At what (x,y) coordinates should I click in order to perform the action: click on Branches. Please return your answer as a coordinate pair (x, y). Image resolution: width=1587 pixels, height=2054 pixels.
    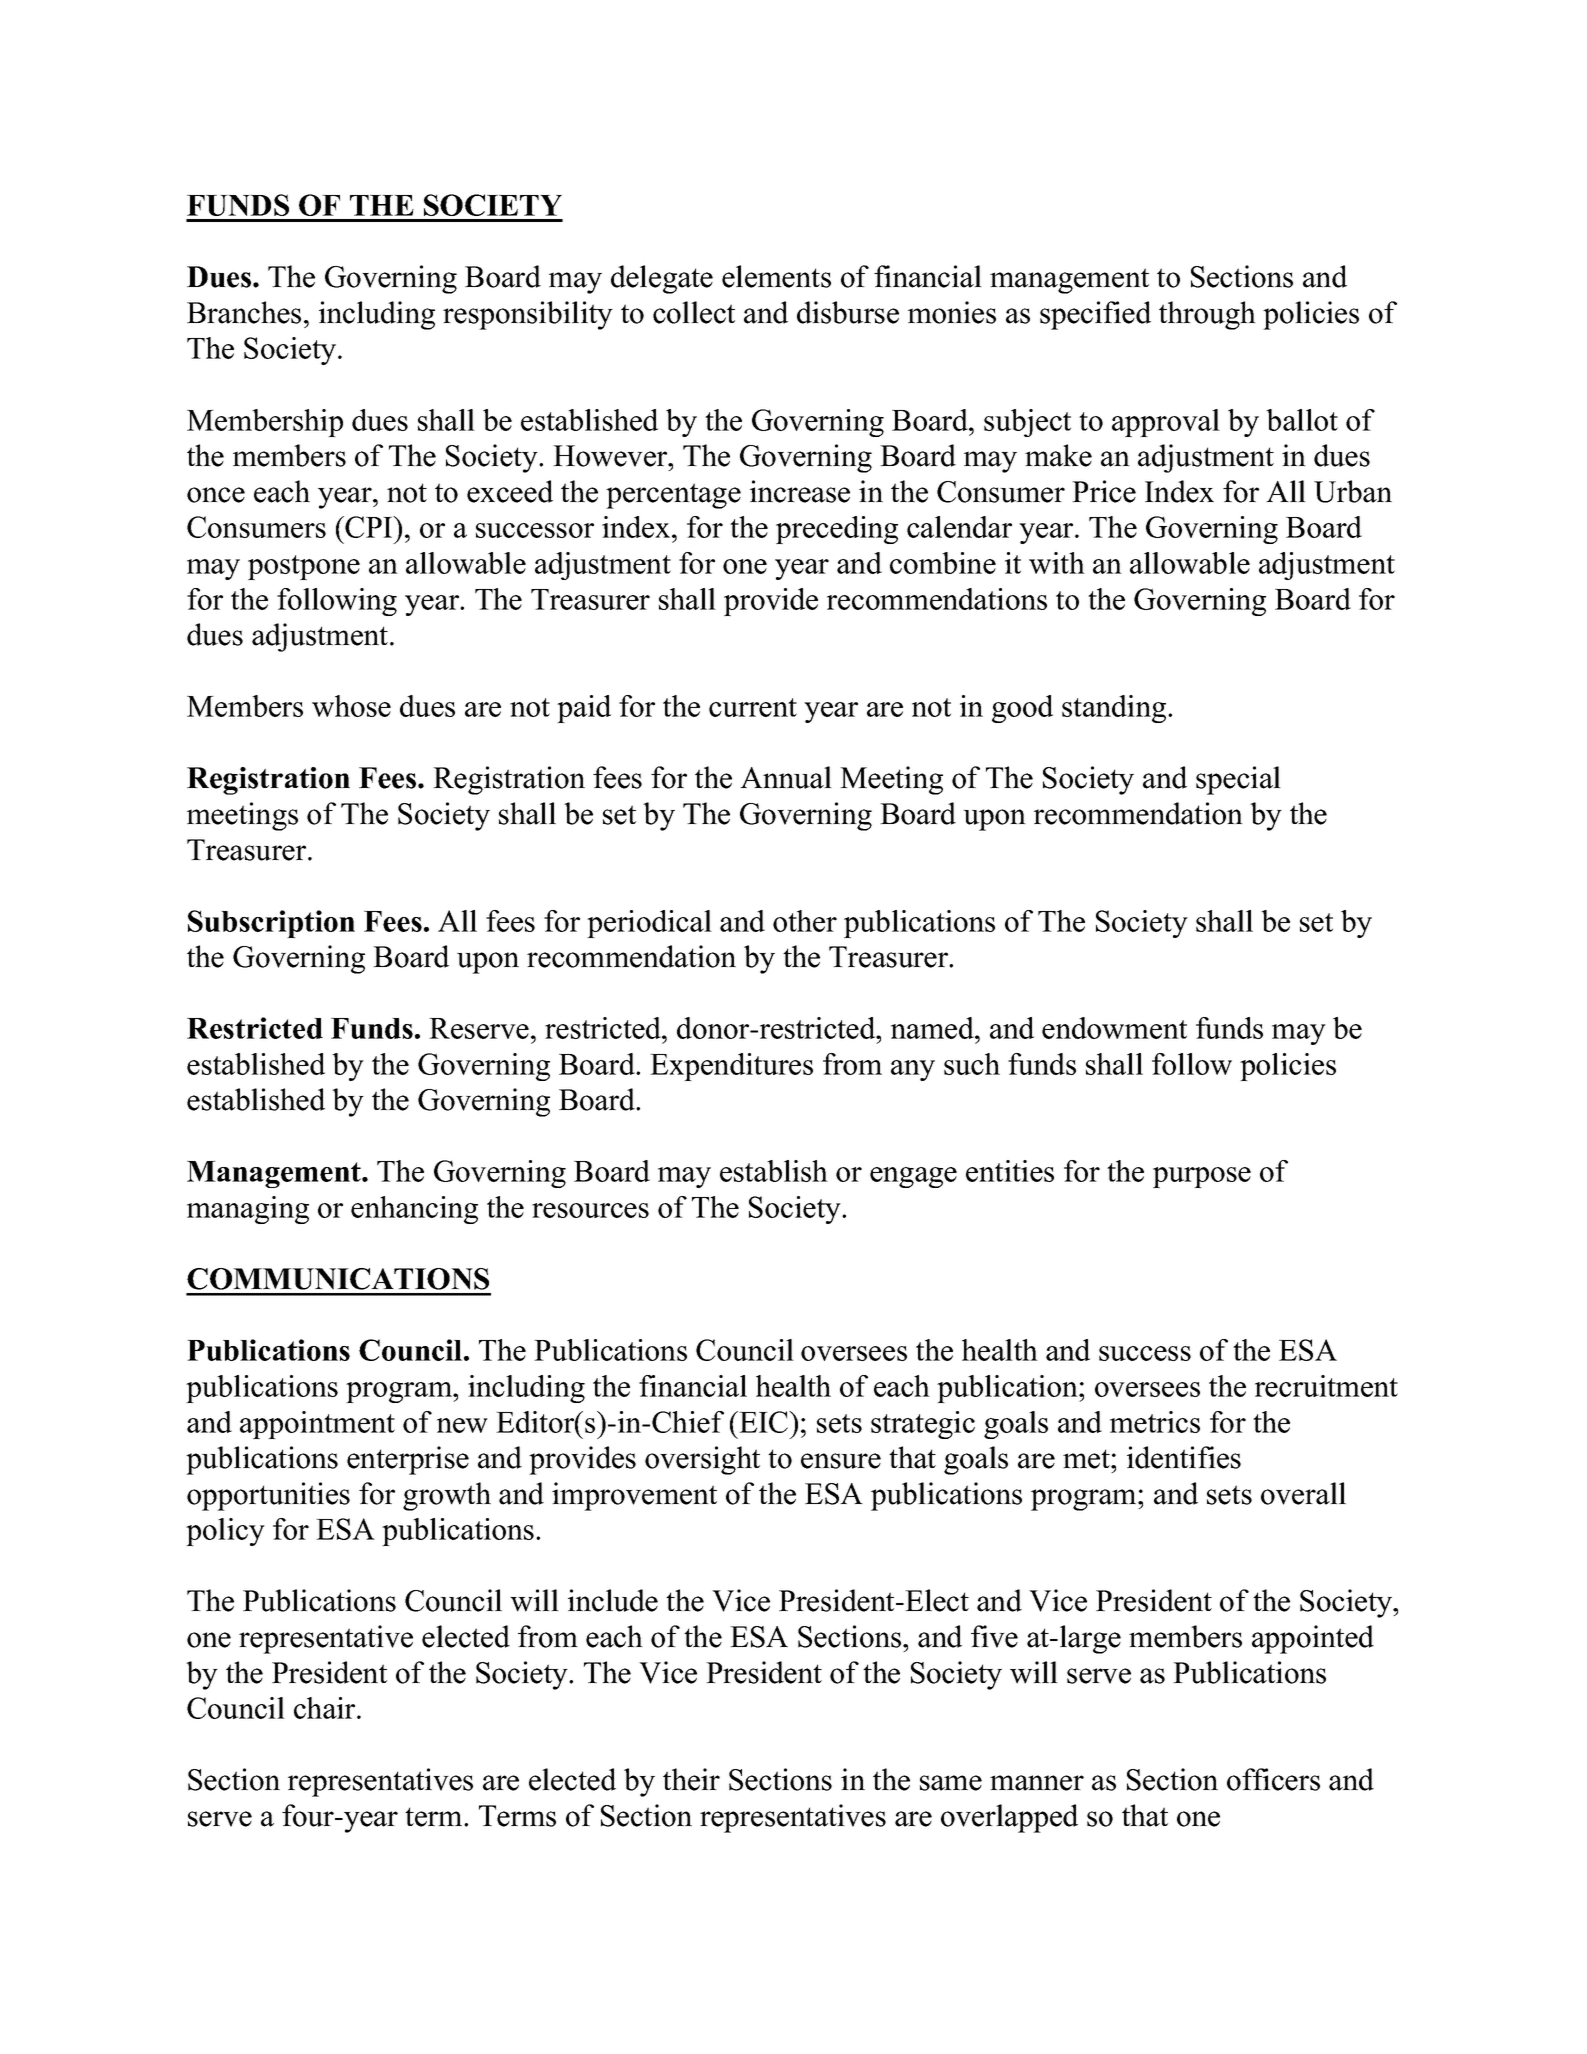
    Looking at the image, I should click on (244, 312).
